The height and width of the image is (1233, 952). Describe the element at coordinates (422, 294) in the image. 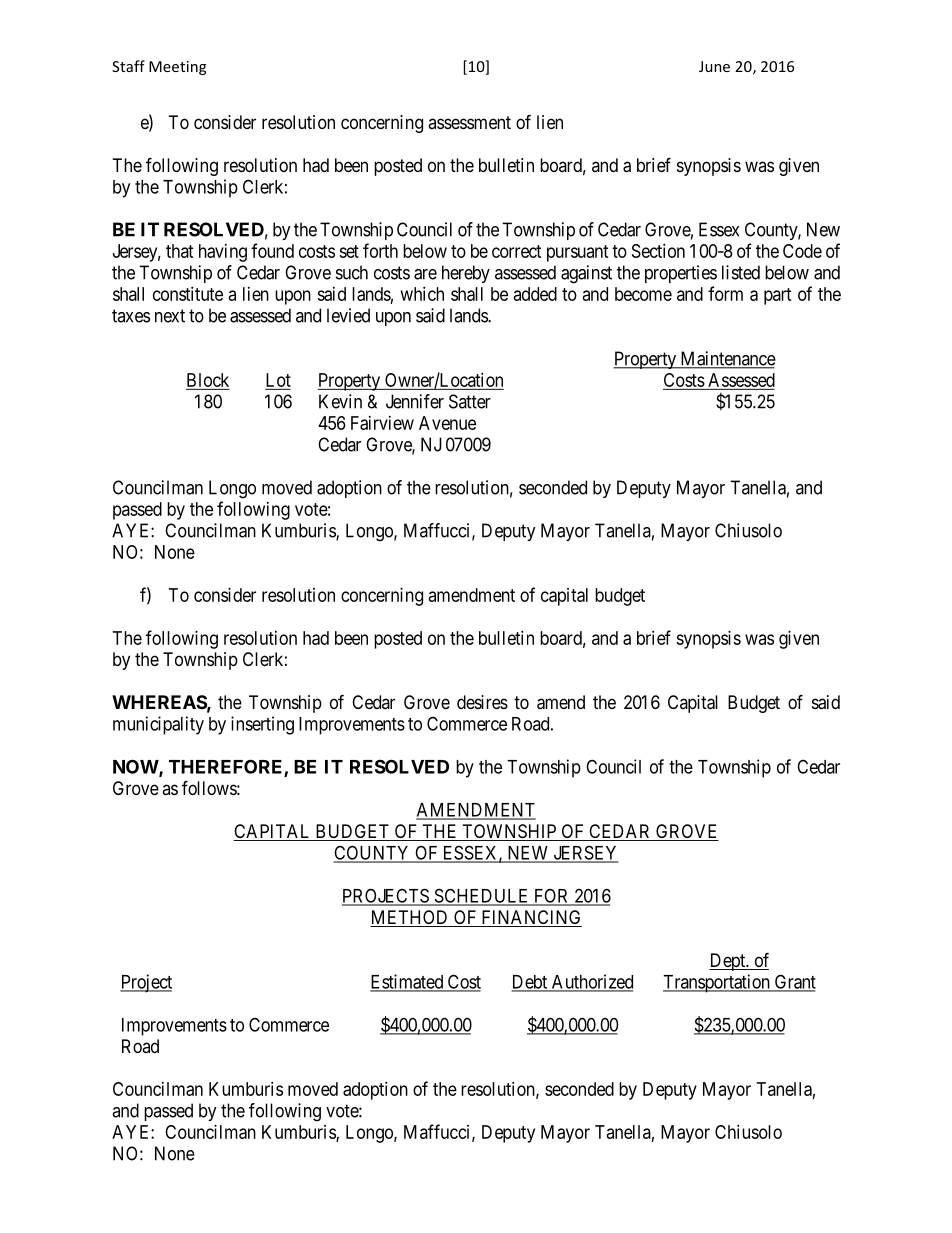

I see `which` at that location.
